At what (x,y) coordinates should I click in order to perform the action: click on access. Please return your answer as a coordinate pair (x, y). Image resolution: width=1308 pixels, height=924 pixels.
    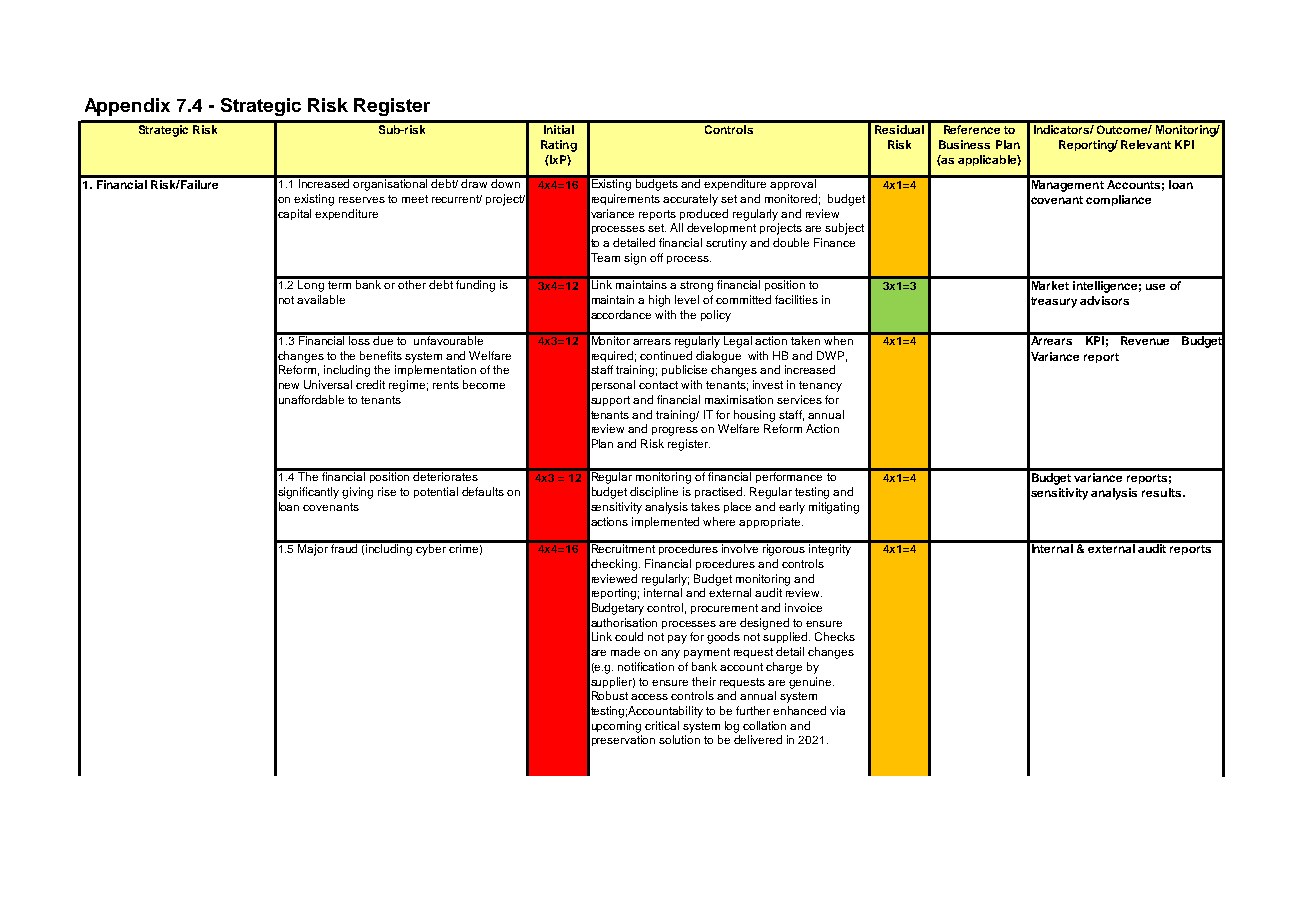
    Looking at the image, I should click on (649, 697).
